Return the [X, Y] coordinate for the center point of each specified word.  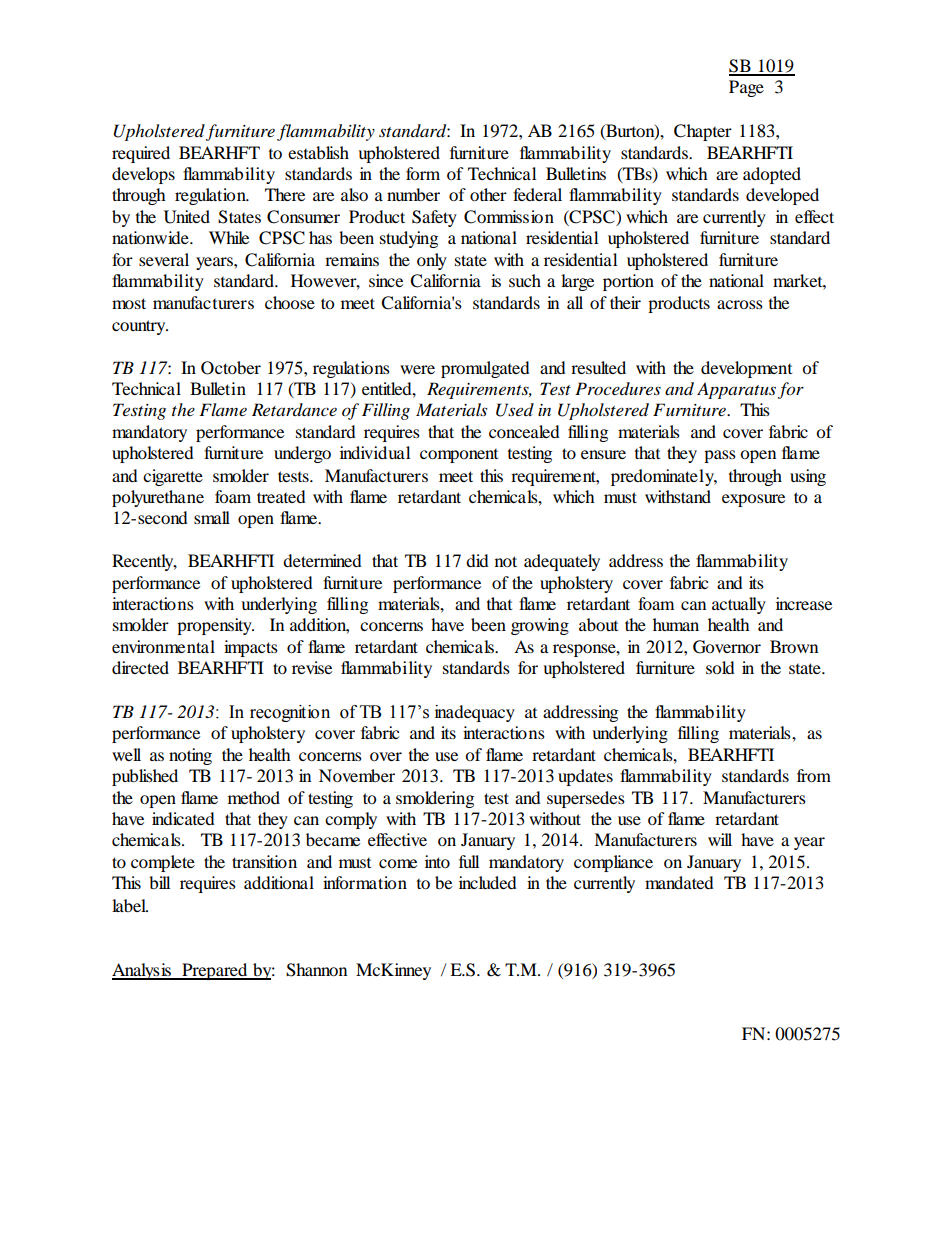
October [231, 368]
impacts [251, 648]
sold [720, 667]
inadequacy [475, 713]
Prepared [215, 971]
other [488, 194]
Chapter [703, 132]
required [141, 154]
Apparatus [736, 390]
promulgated [485, 369]
